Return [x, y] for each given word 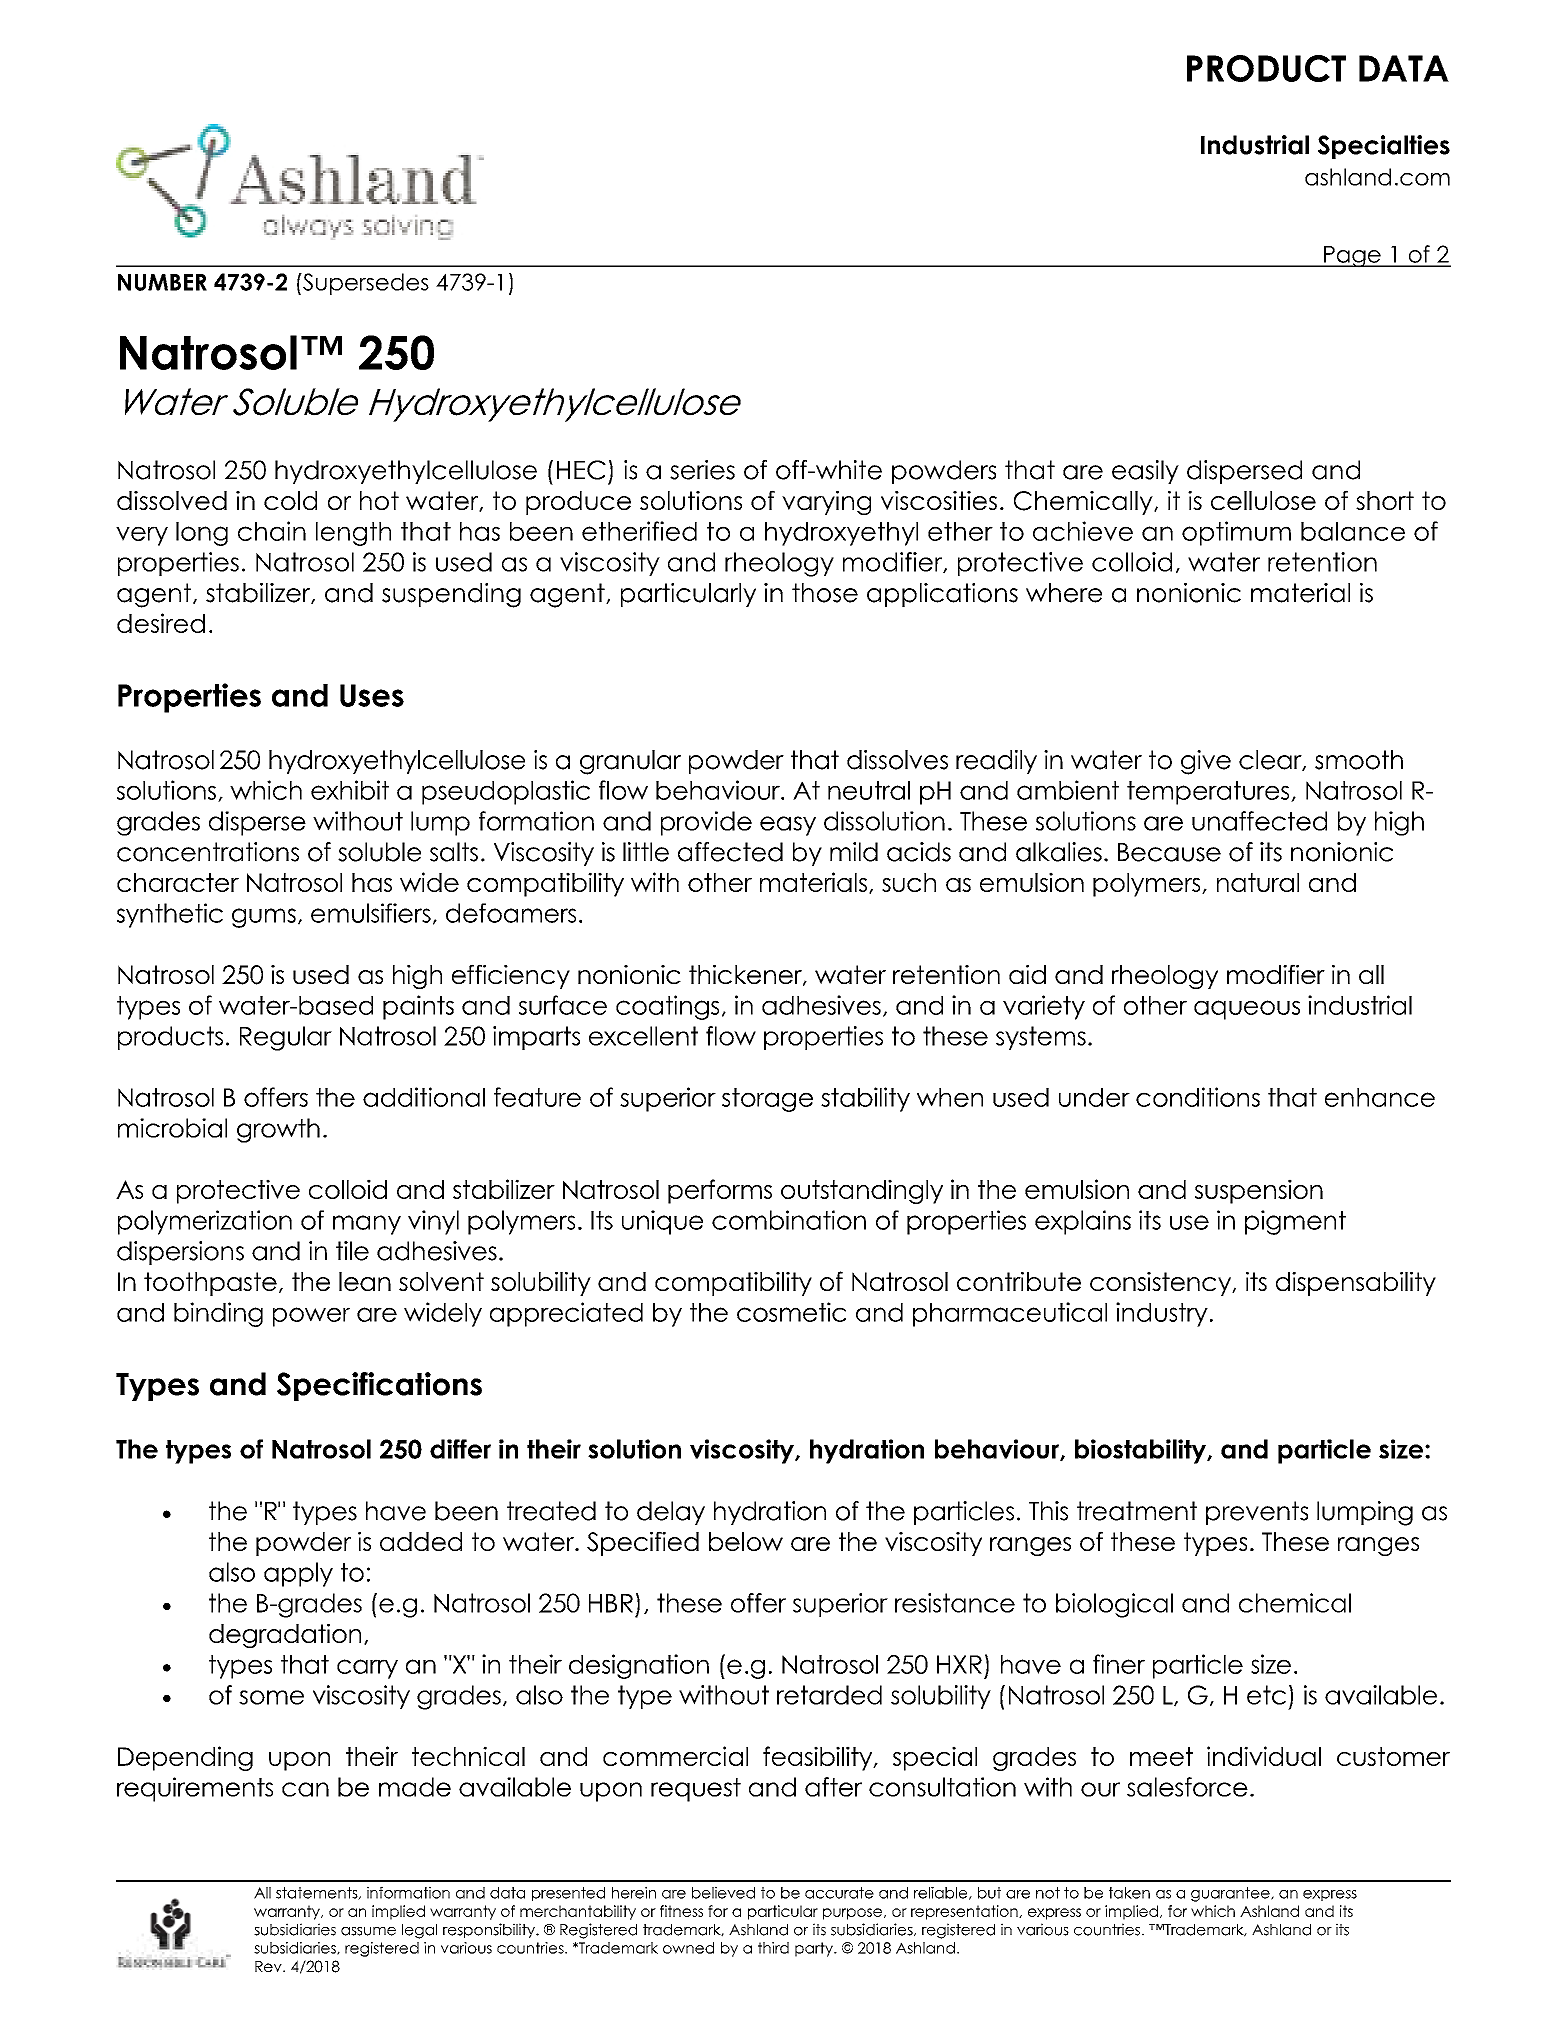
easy [788, 826]
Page [1352, 257]
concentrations [208, 852]
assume [368, 1931]
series [702, 470]
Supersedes [365, 284]
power [311, 1317]
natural [1258, 882]
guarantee [1231, 1894]
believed [723, 1892]
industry [1162, 1314]
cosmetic [791, 1312]
